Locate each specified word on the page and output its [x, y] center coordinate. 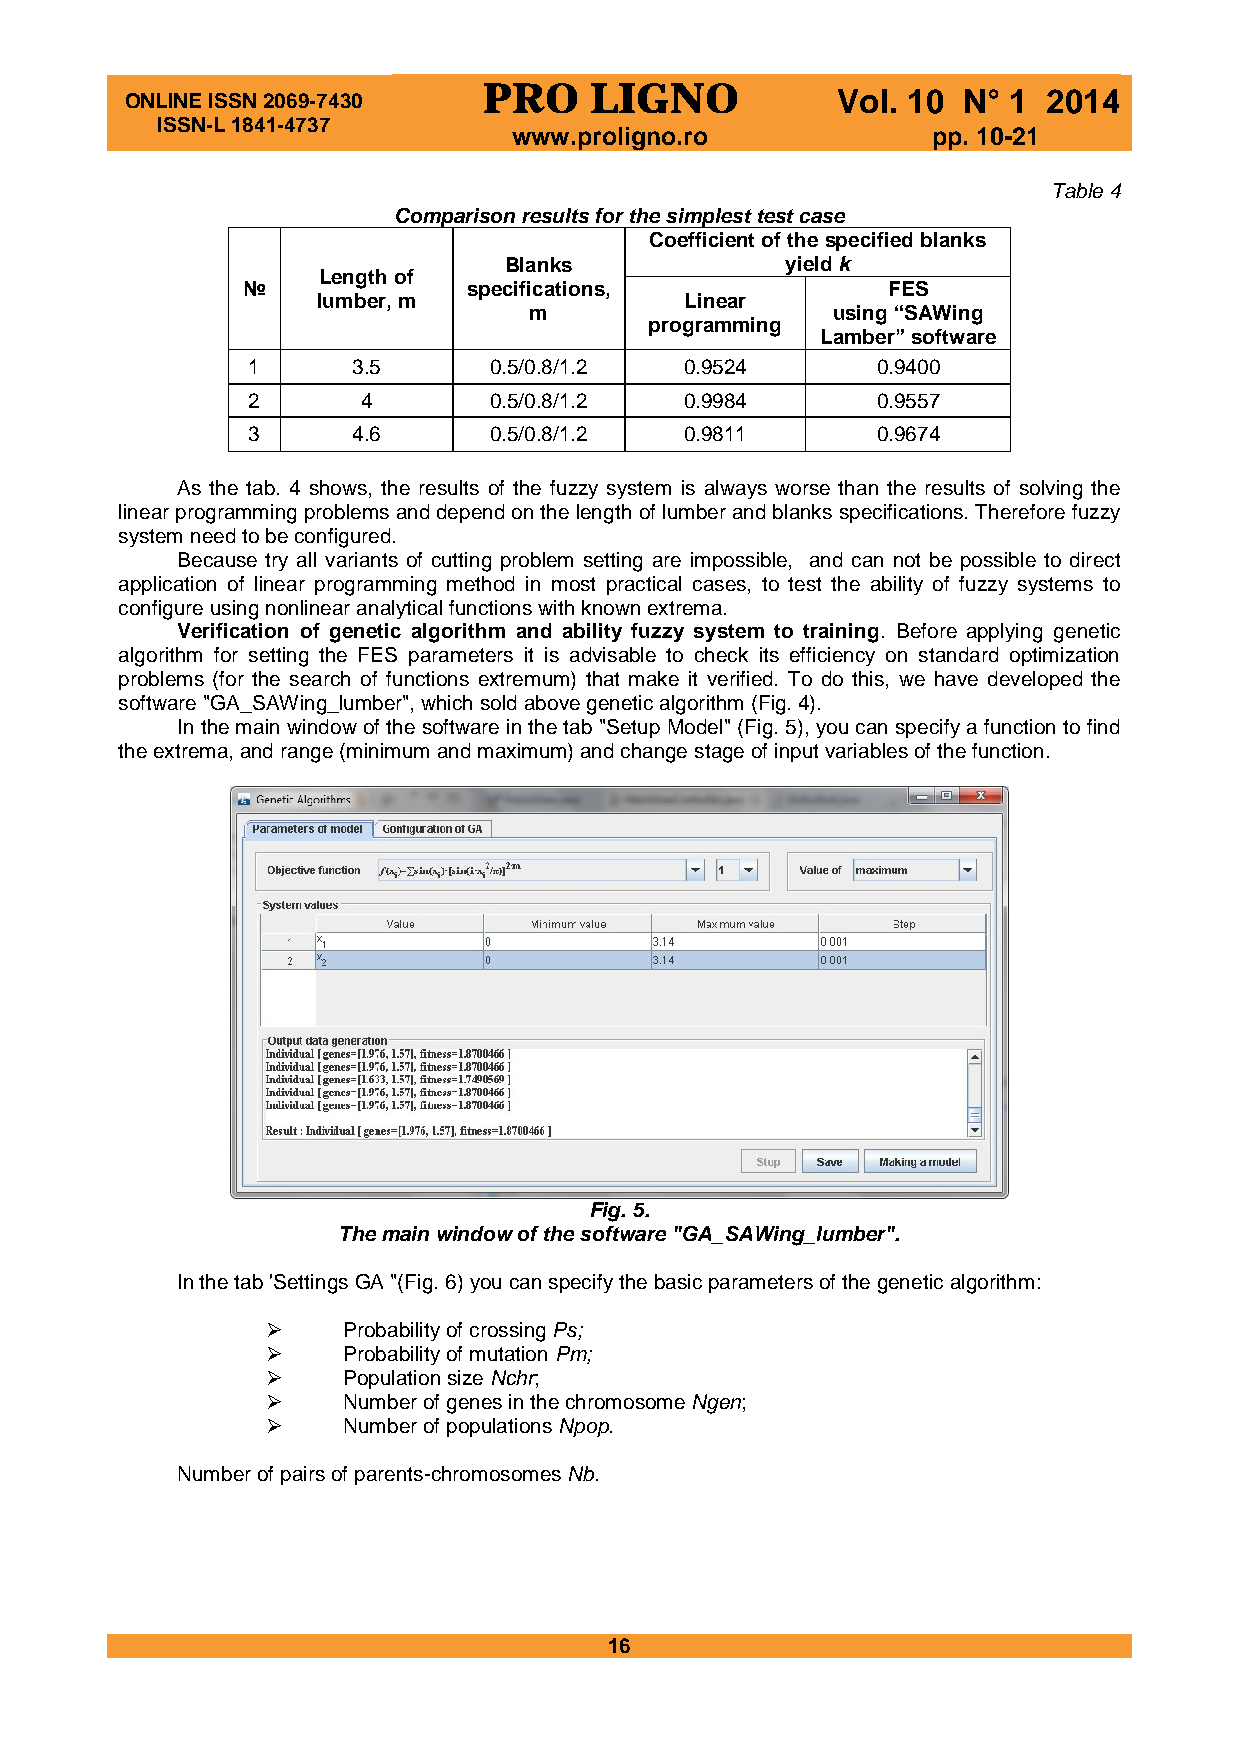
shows [338, 487]
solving [1051, 490]
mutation [508, 1353]
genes [474, 1406]
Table [1078, 190]
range [307, 755]
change [654, 753]
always [736, 489]
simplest [709, 218]
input [796, 752]
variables [866, 750]
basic [678, 1281]
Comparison [456, 218]
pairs [303, 1475]
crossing [507, 1332]
